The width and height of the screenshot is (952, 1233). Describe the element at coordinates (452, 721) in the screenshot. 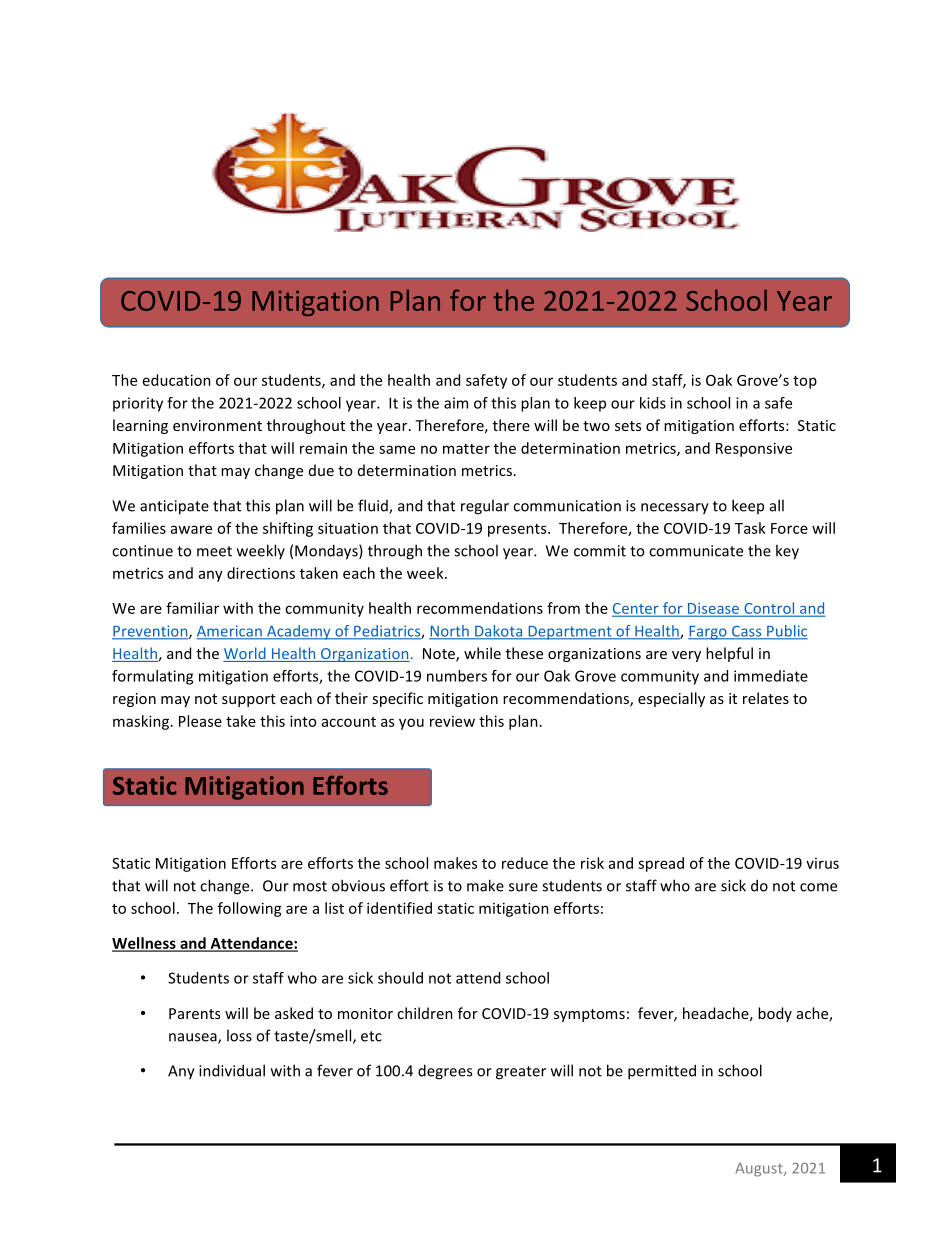

I see `review` at that location.
